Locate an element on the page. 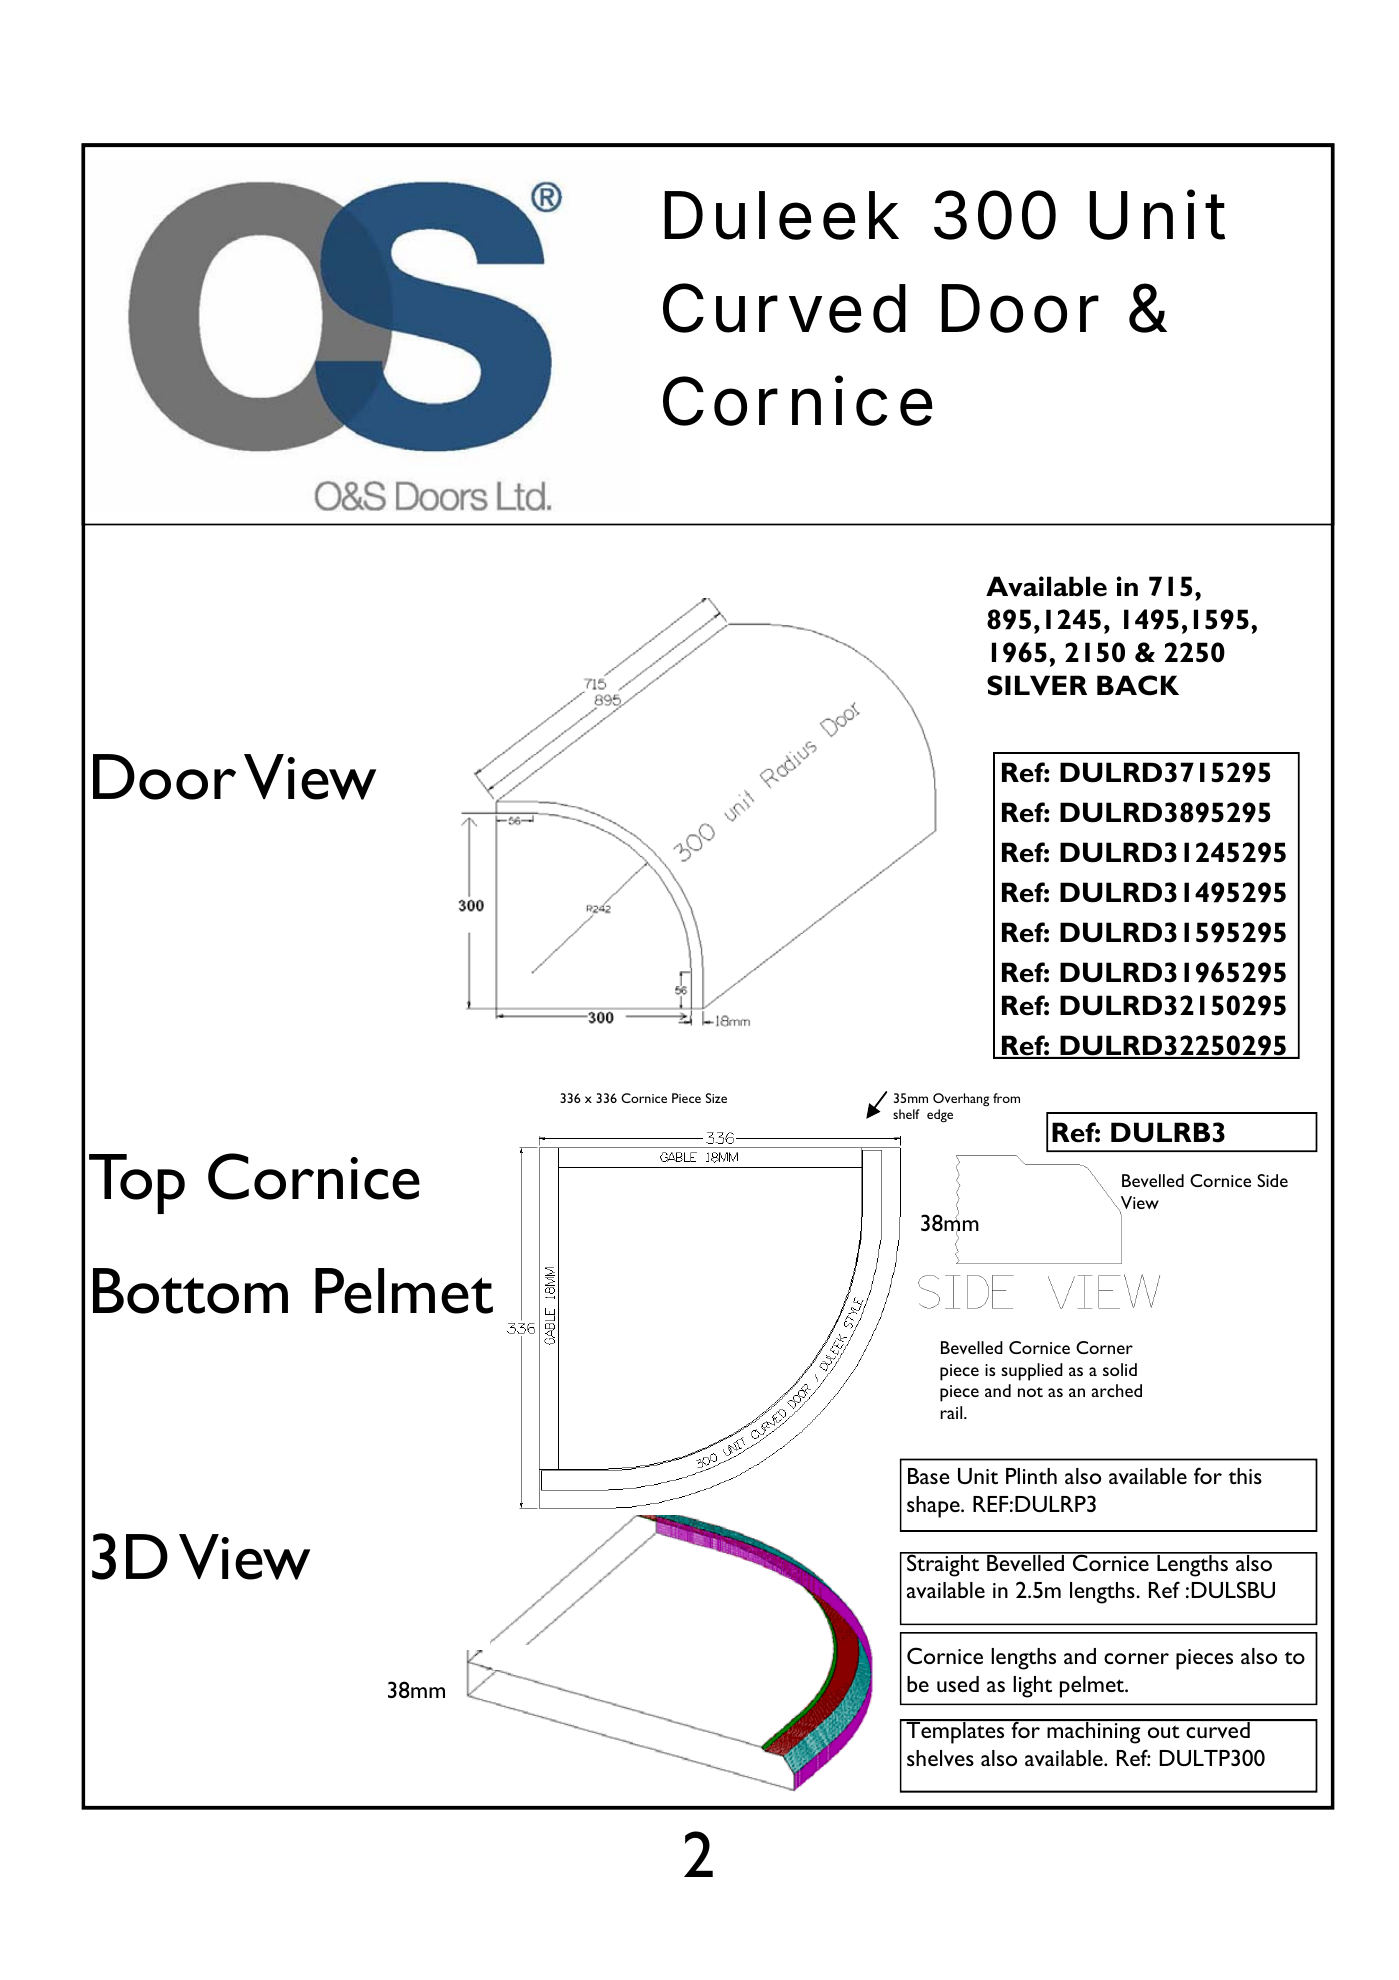 The image size is (1399, 1980). shelf is located at coordinates (906, 1114).
